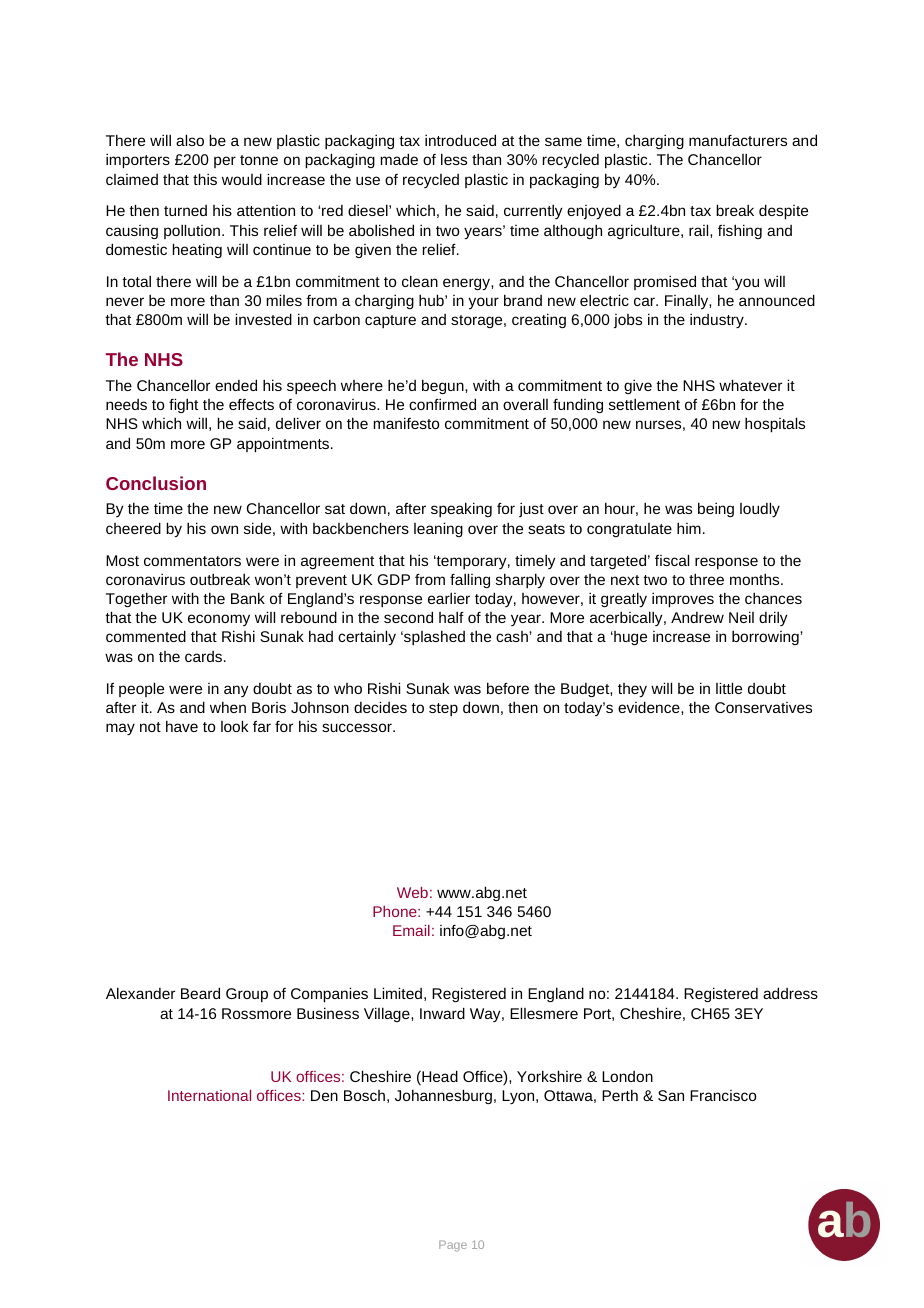 The image size is (924, 1308). I want to click on commentators, so click(192, 561).
